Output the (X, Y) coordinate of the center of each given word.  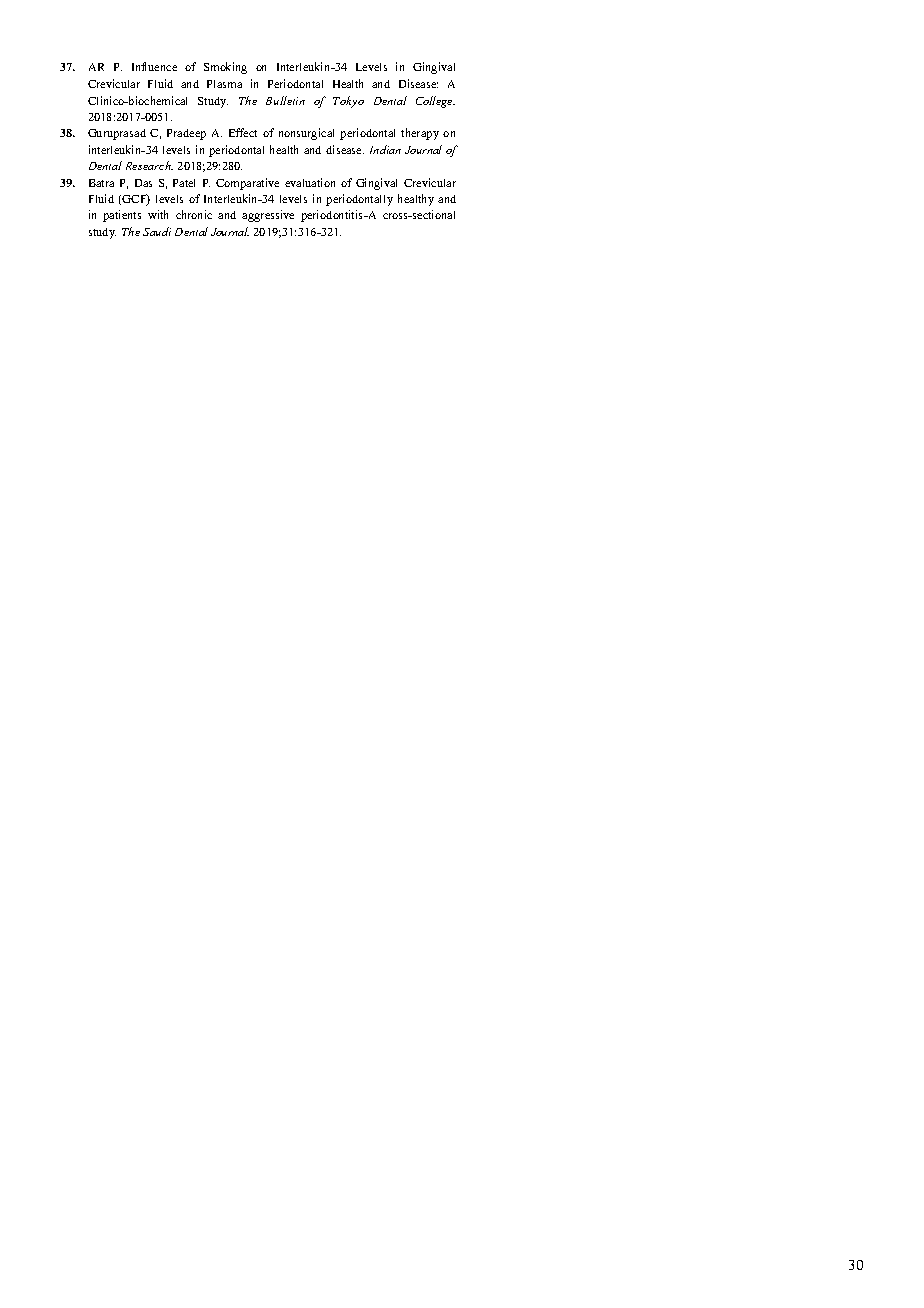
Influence (154, 66)
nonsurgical (306, 134)
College (435, 102)
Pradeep (186, 134)
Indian (385, 149)
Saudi (157, 231)
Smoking (225, 68)
